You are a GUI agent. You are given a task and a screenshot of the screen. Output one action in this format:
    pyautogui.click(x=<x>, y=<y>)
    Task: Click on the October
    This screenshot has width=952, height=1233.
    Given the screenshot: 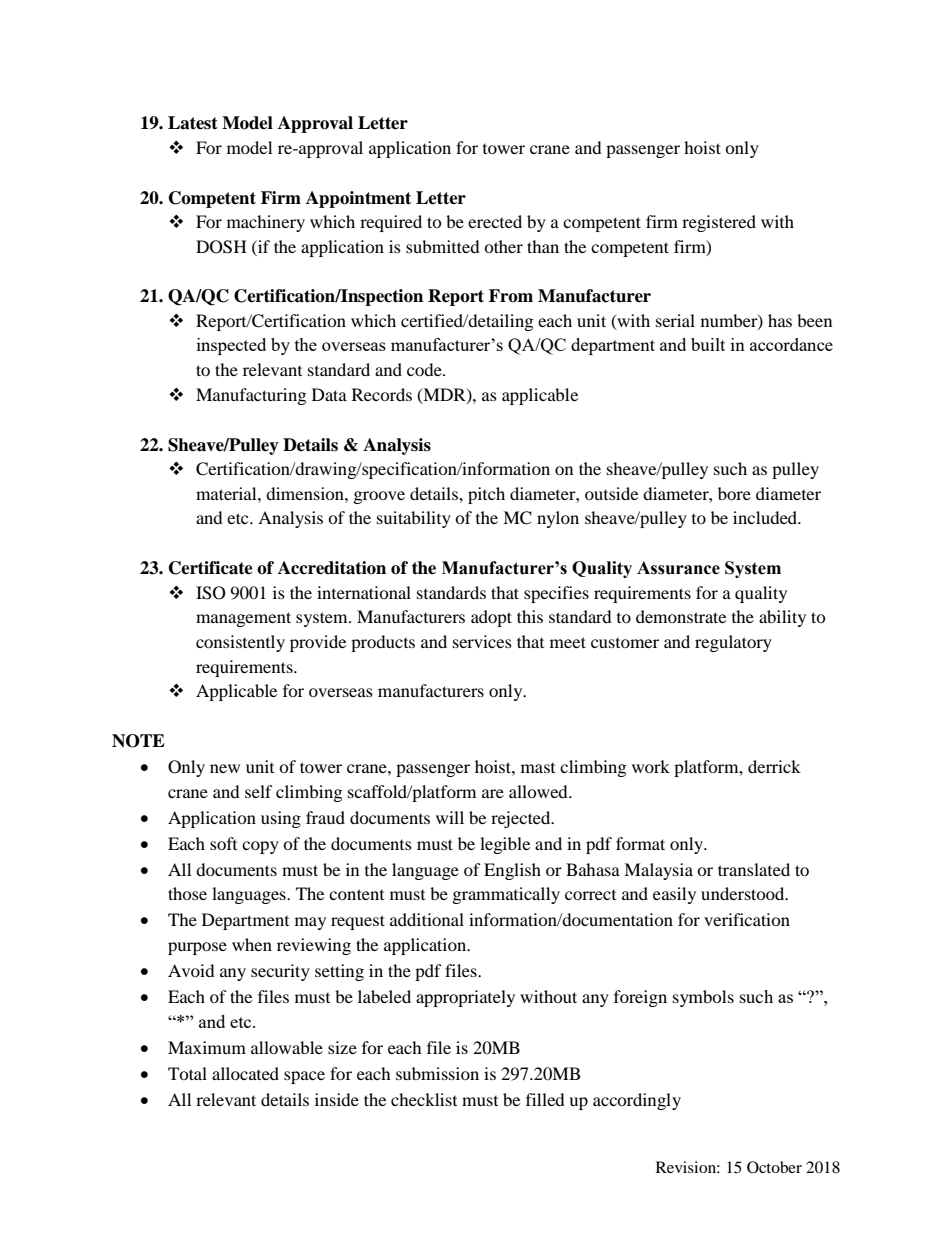 What is the action you would take?
    pyautogui.click(x=774, y=1167)
